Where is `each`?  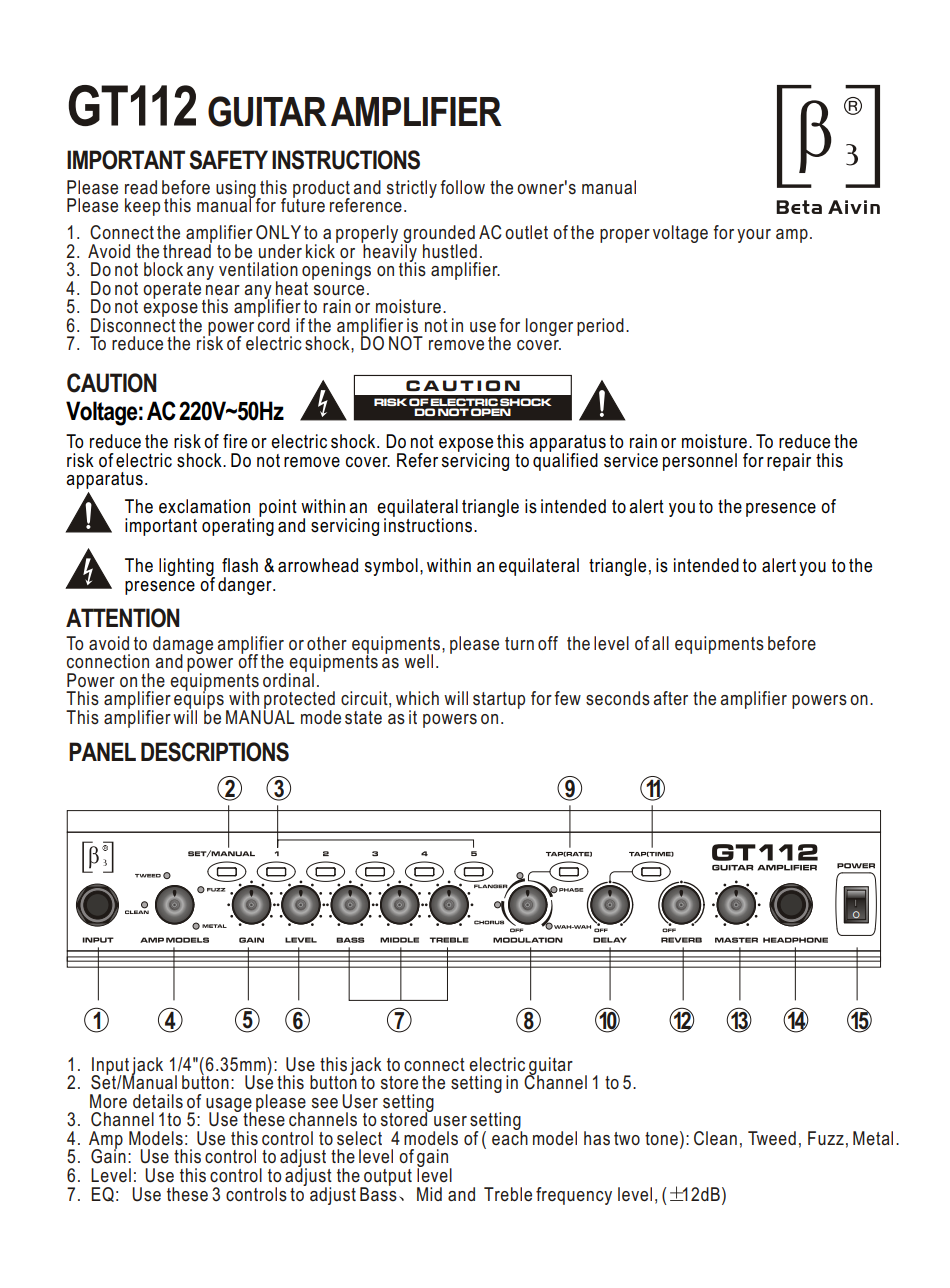 each is located at coordinates (510, 1137).
